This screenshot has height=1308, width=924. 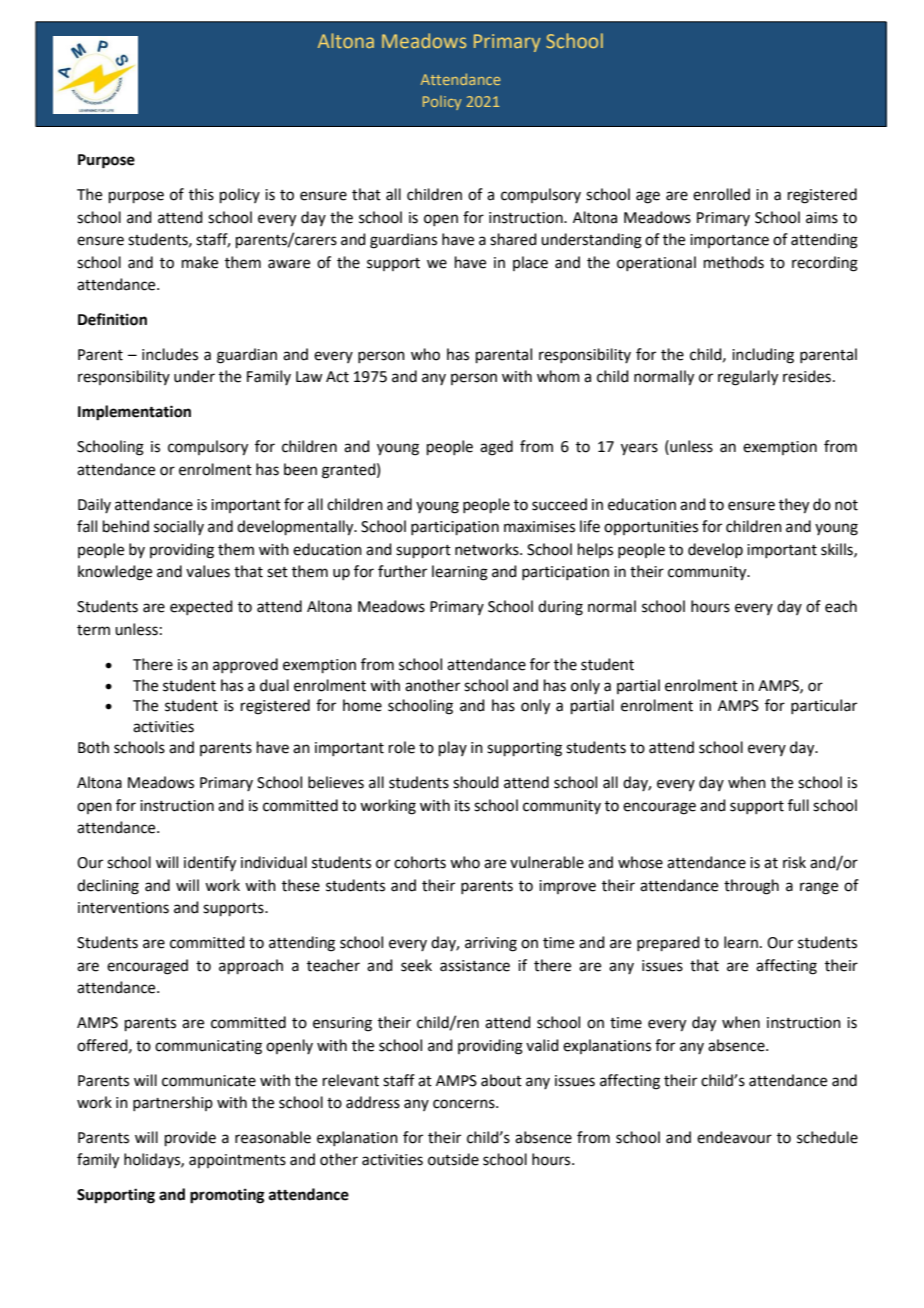 I want to click on arriving, so click(x=491, y=944).
